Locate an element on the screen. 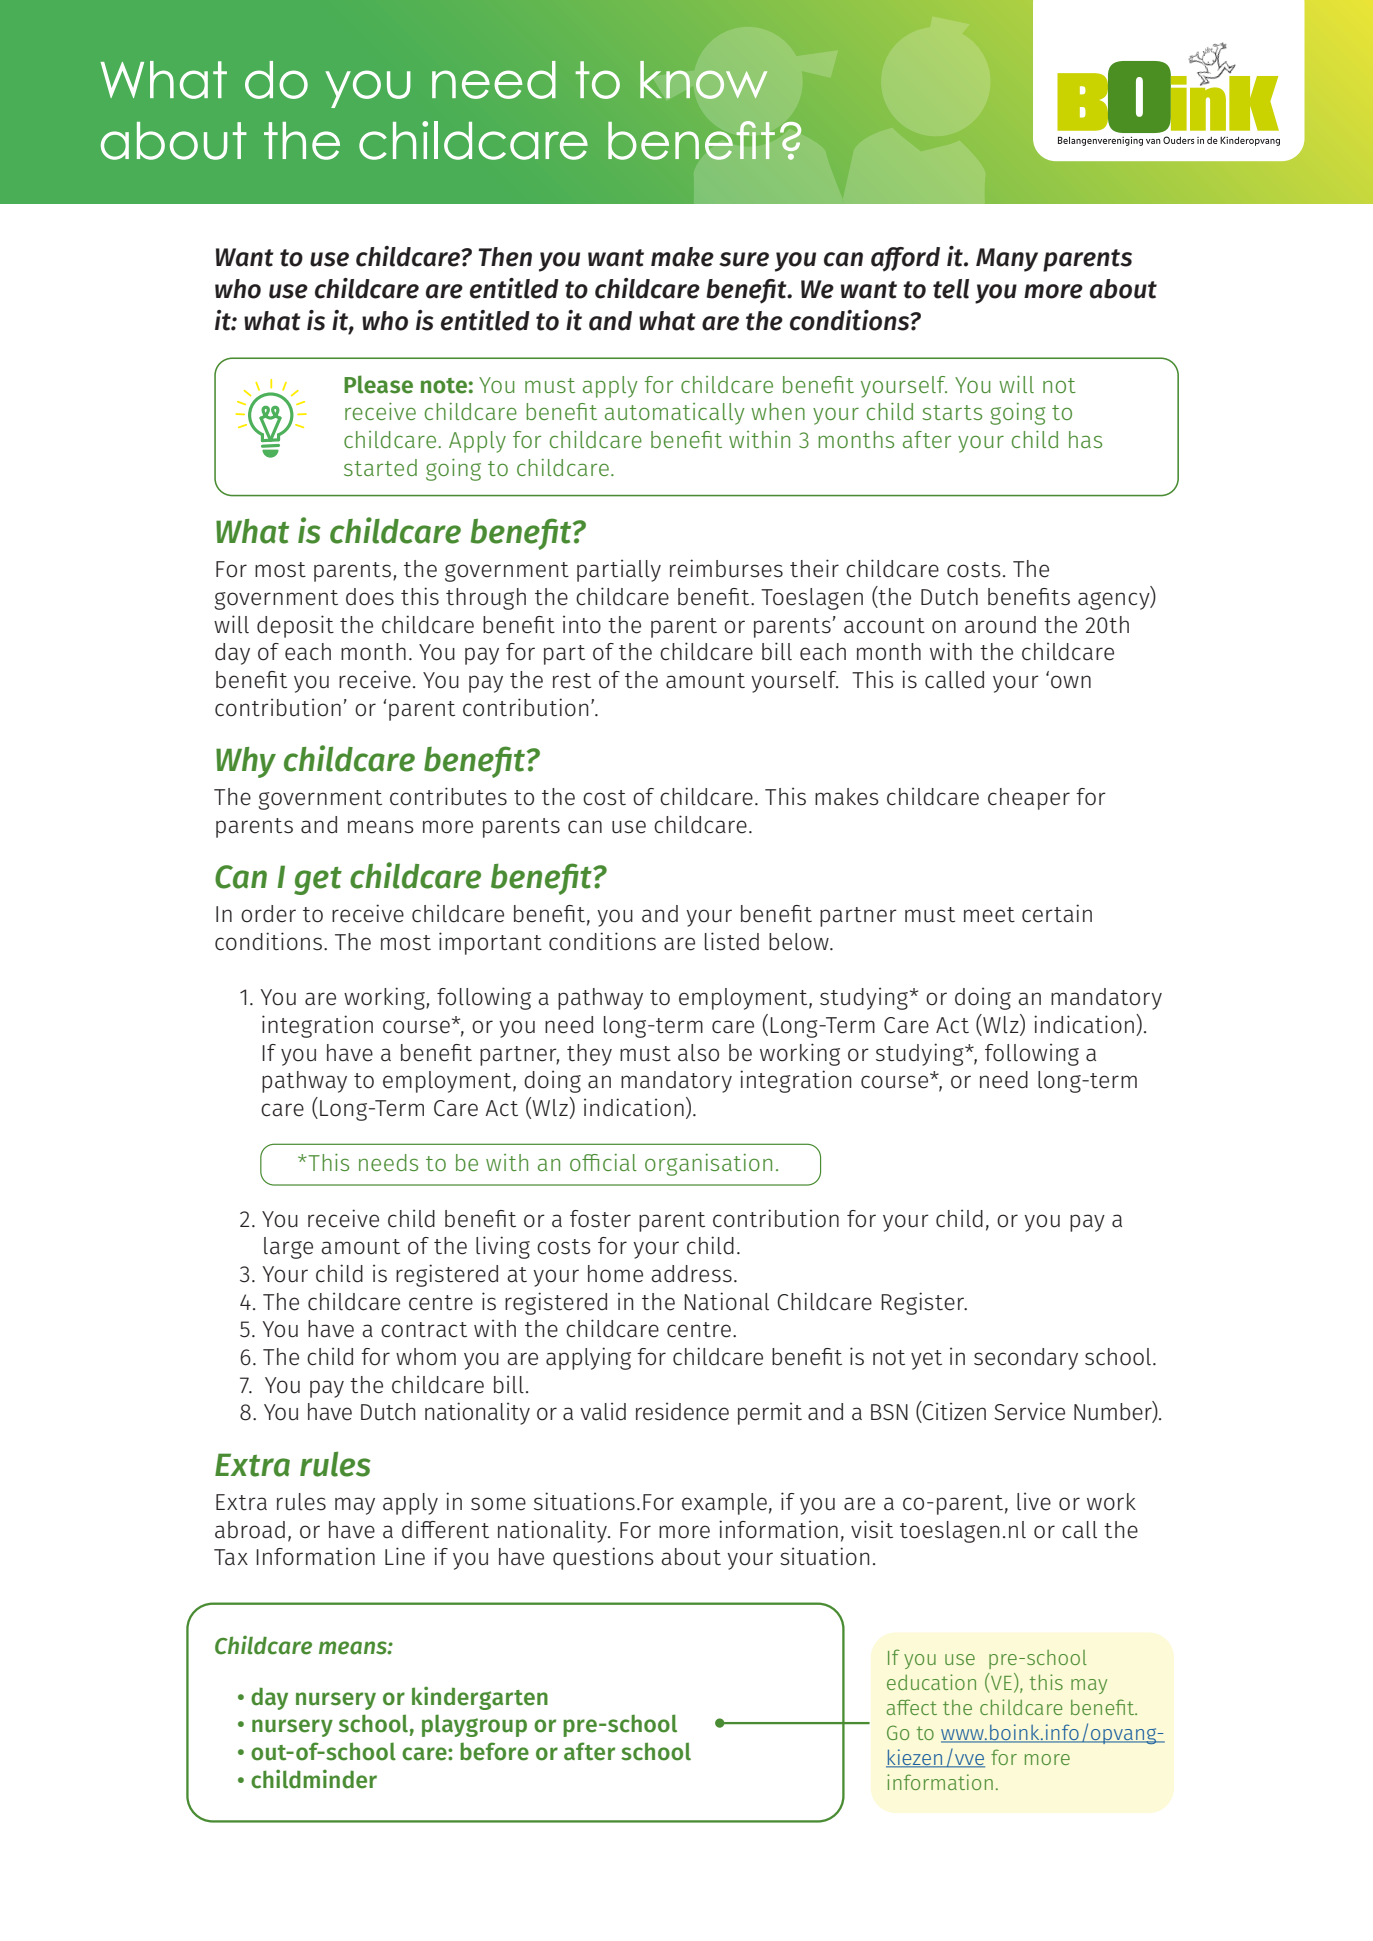 The height and width of the screenshot is (1941, 1373). address is located at coordinates (691, 1274).
